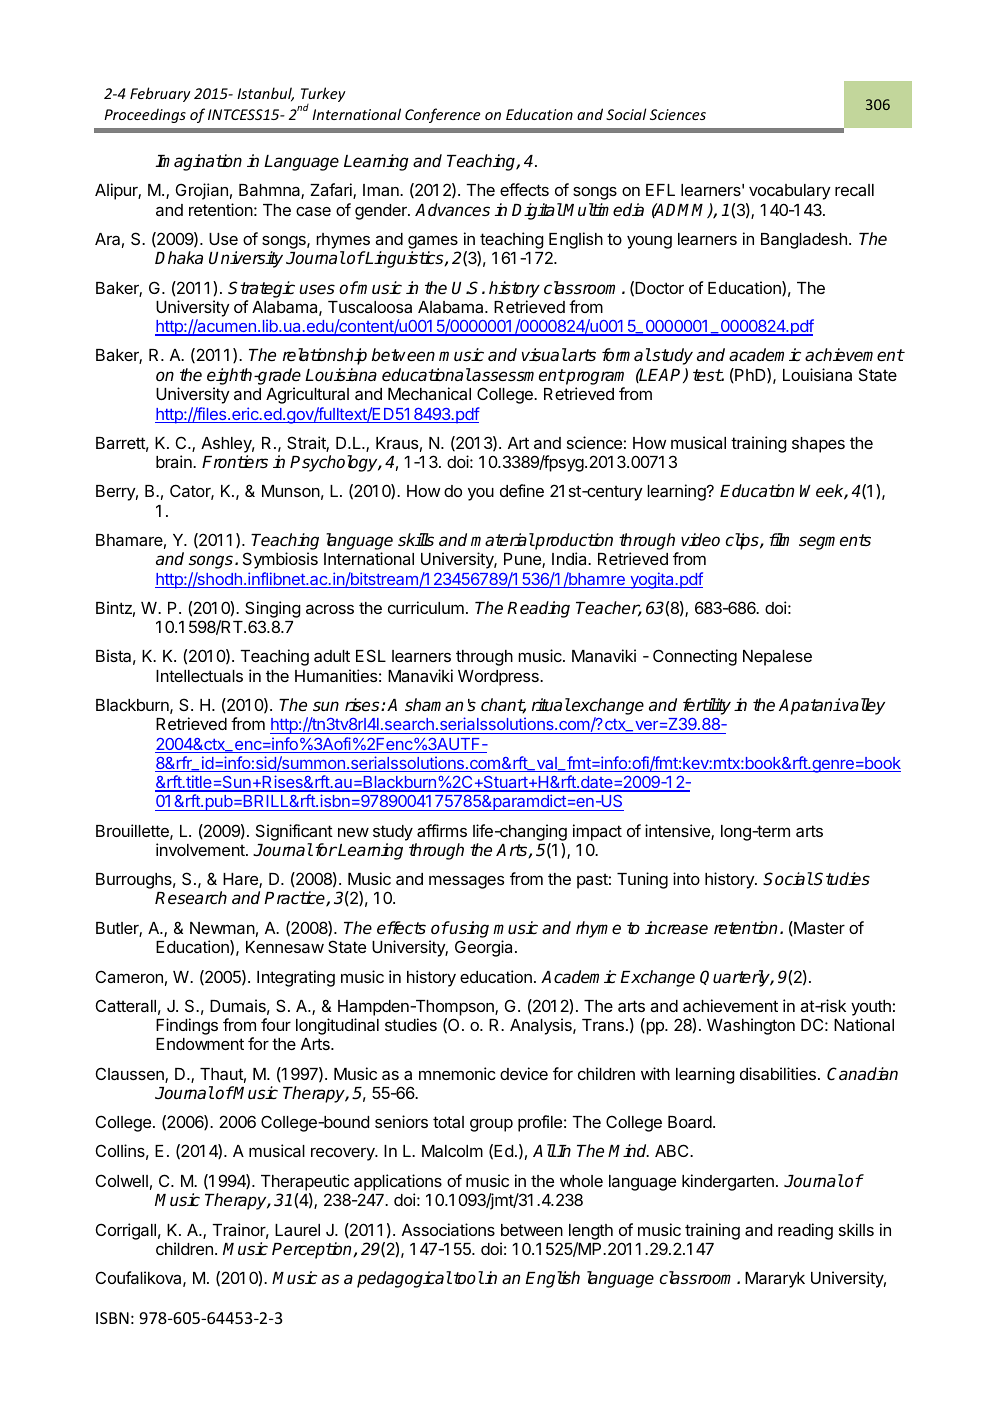 This page has width=998, height=1411. Describe the element at coordinates (818, 445) in the page. I see `shapes` at that location.
